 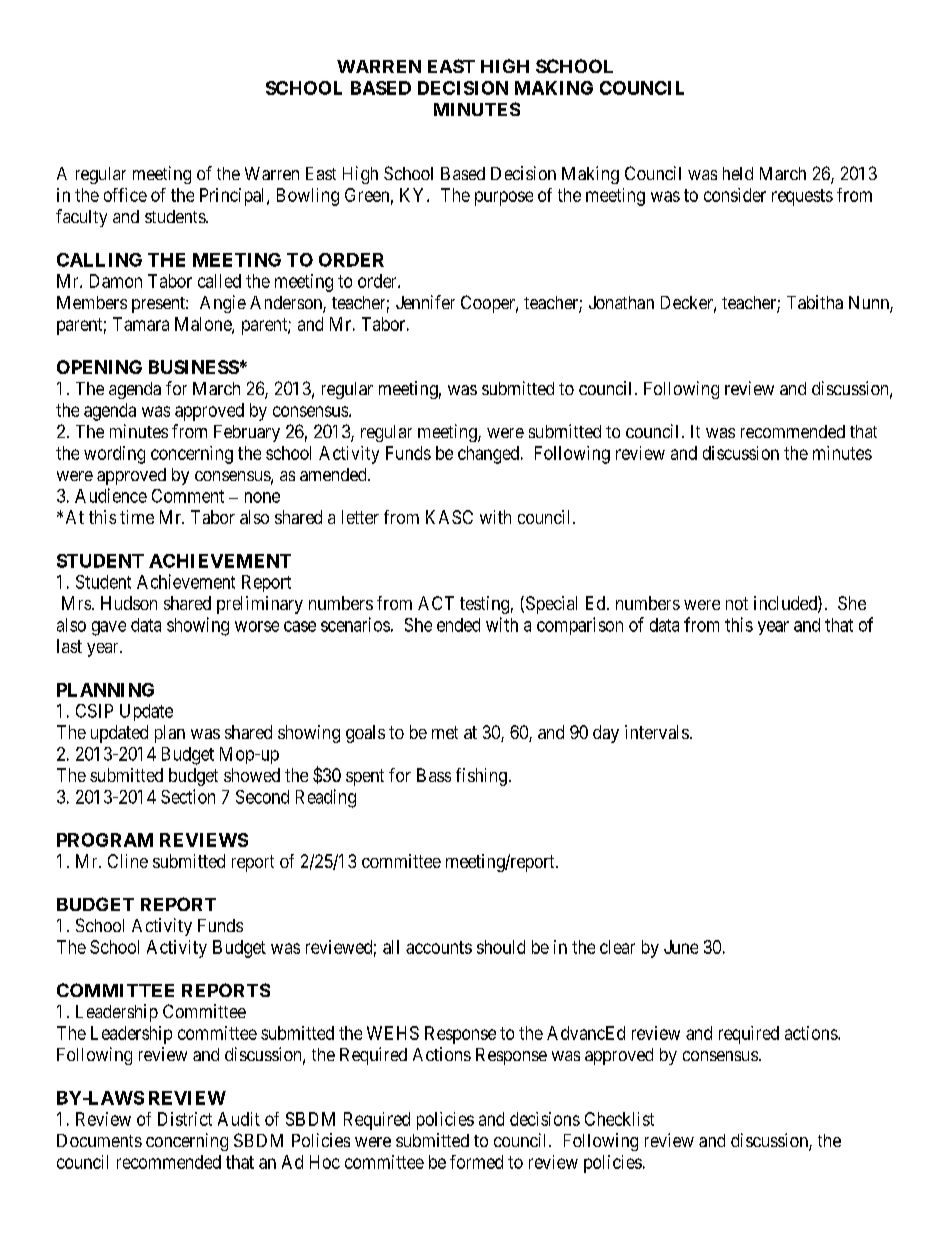 What do you see at coordinates (802, 197) in the screenshot?
I see `requests` at bounding box center [802, 197].
